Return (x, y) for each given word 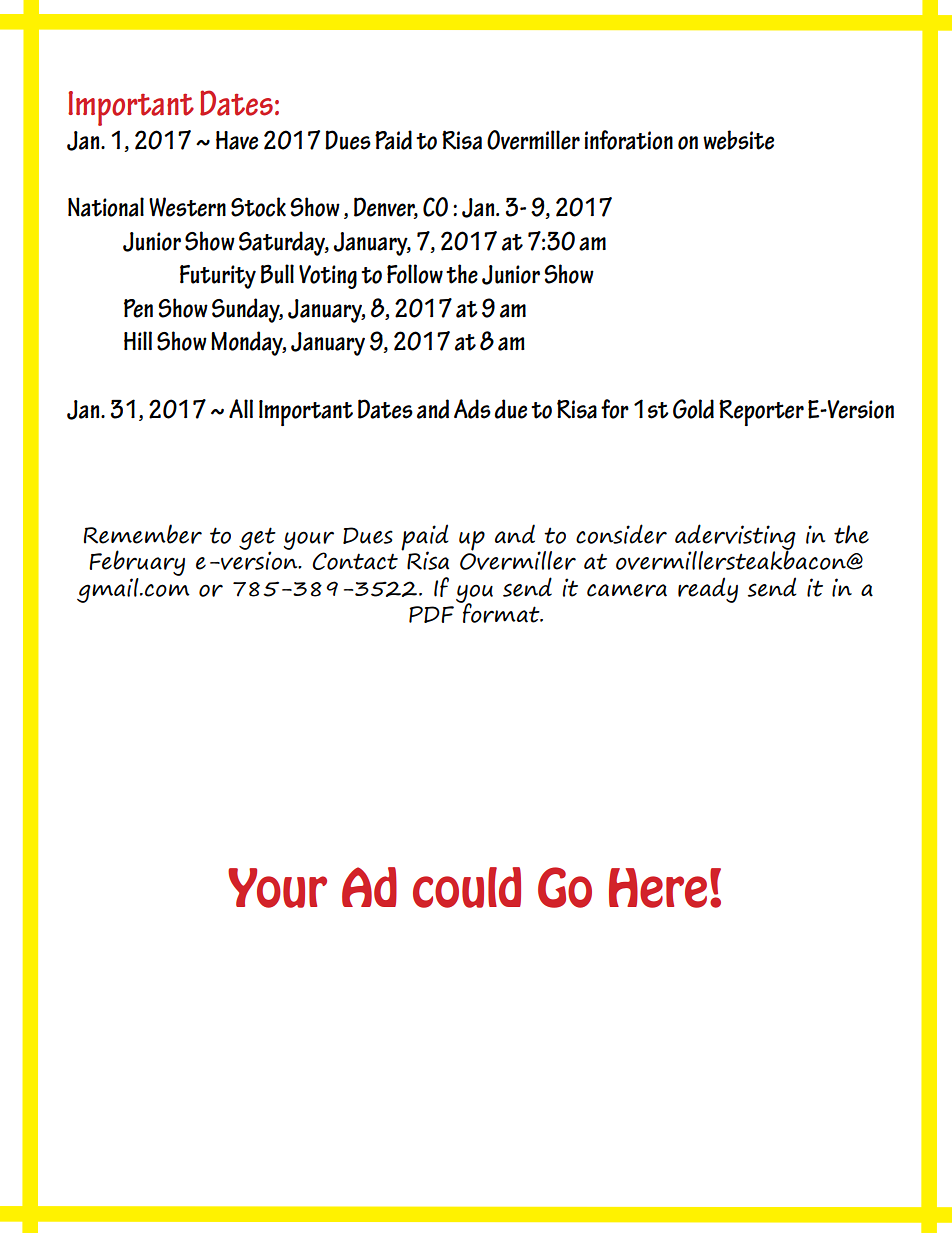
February (137, 563)
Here (658, 888)
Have (237, 140)
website (738, 140)
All (241, 408)
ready (708, 590)
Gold (693, 409)
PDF (431, 614)
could (467, 887)
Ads (472, 409)
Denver (386, 208)
